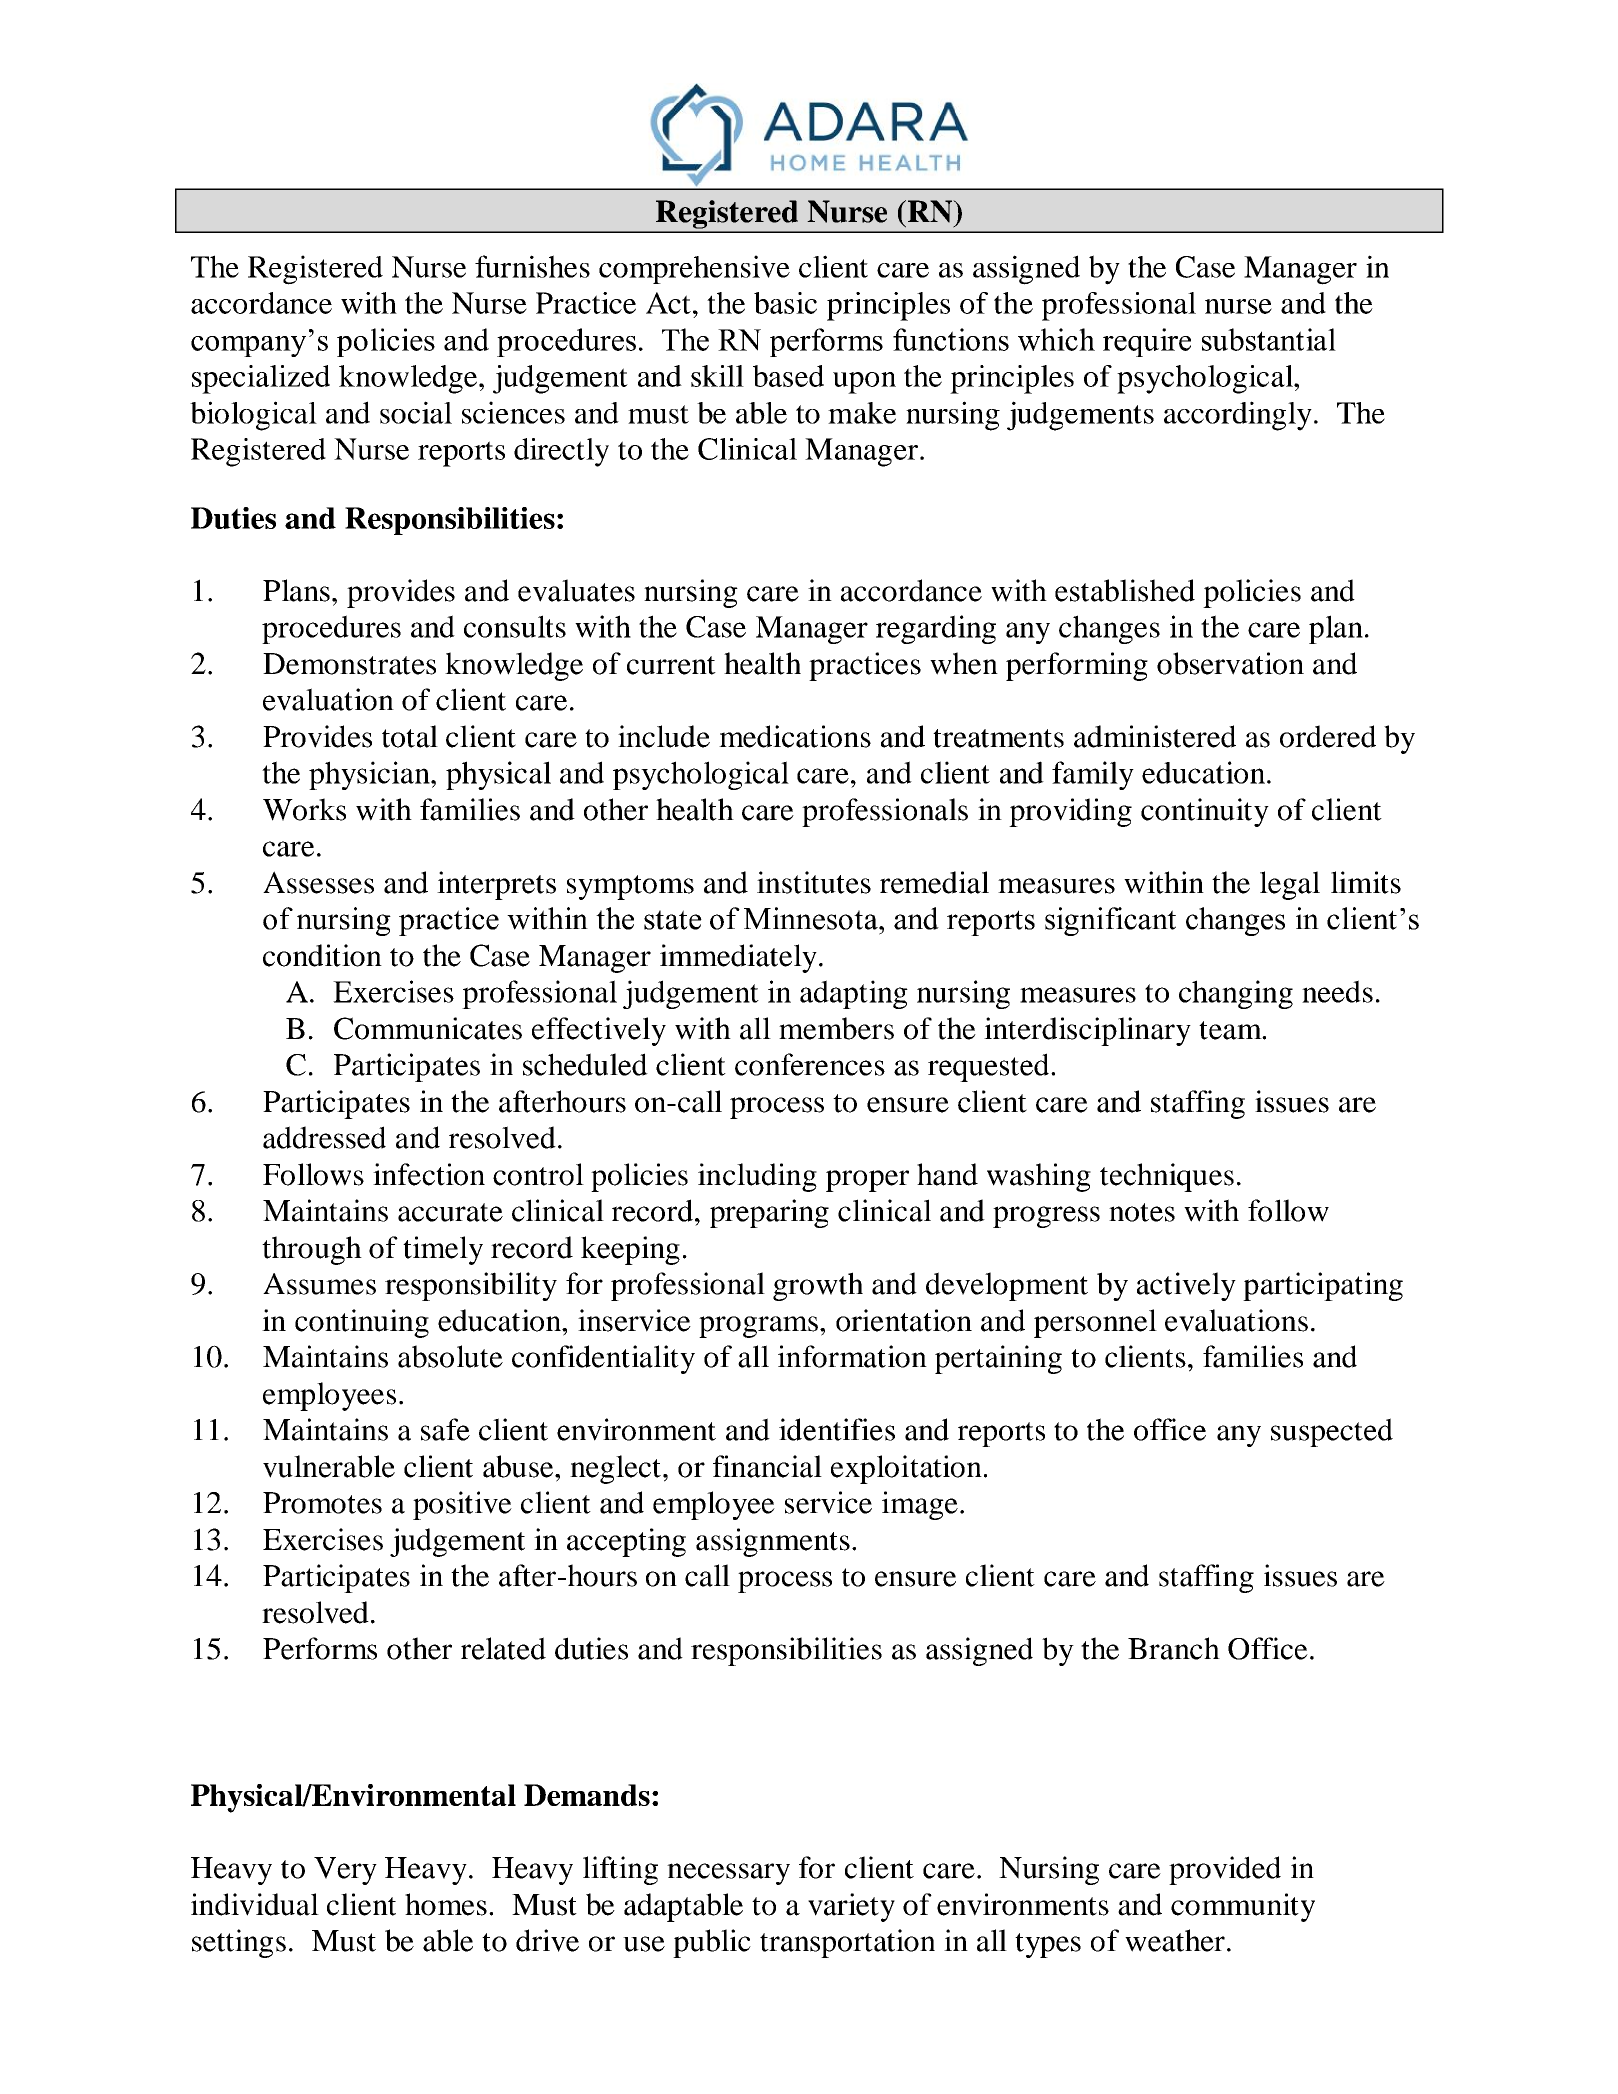  Describe the element at coordinates (785, 303) in the screenshot. I see `basic` at that location.
